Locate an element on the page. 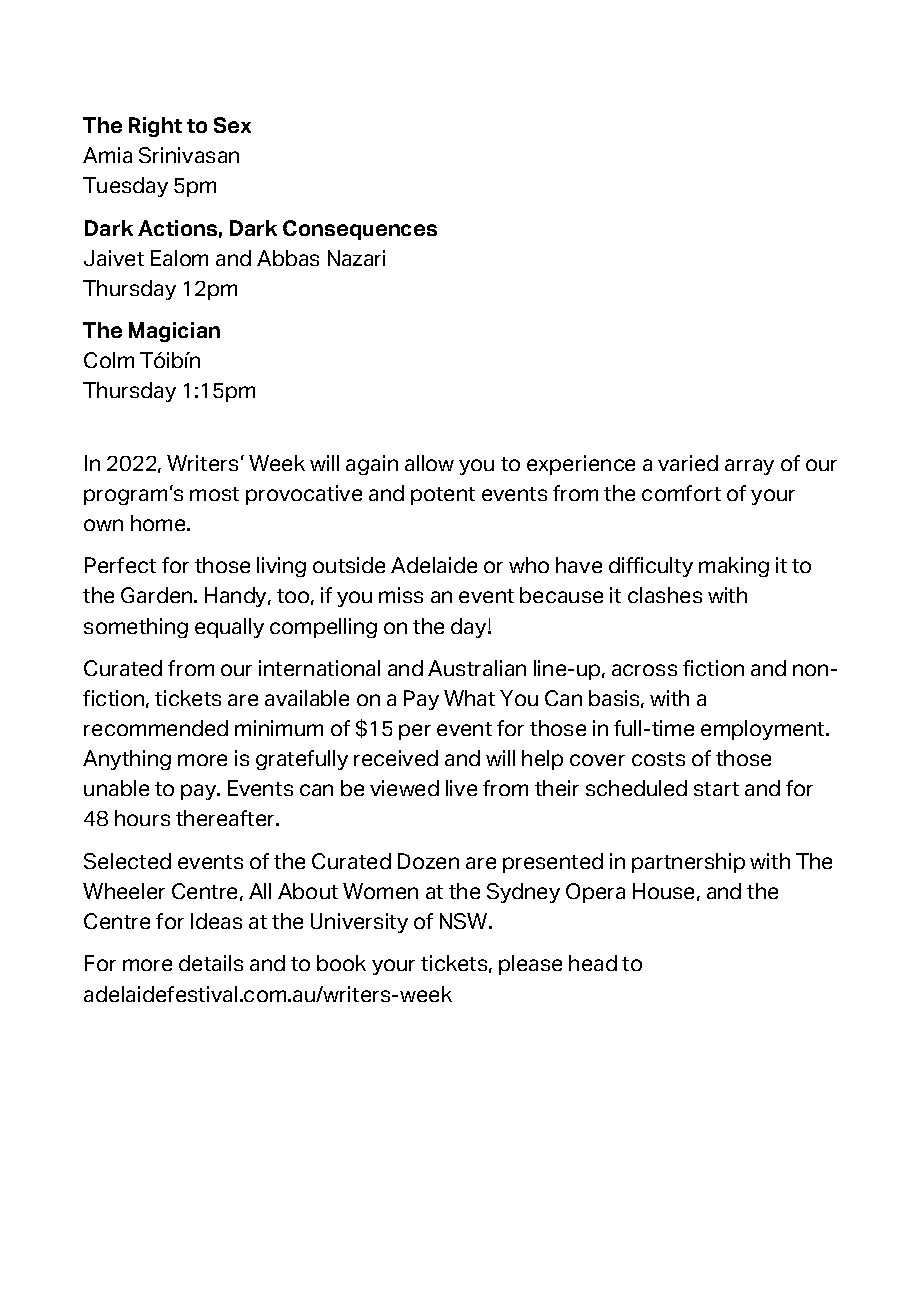  recommended is located at coordinates (156, 728).
